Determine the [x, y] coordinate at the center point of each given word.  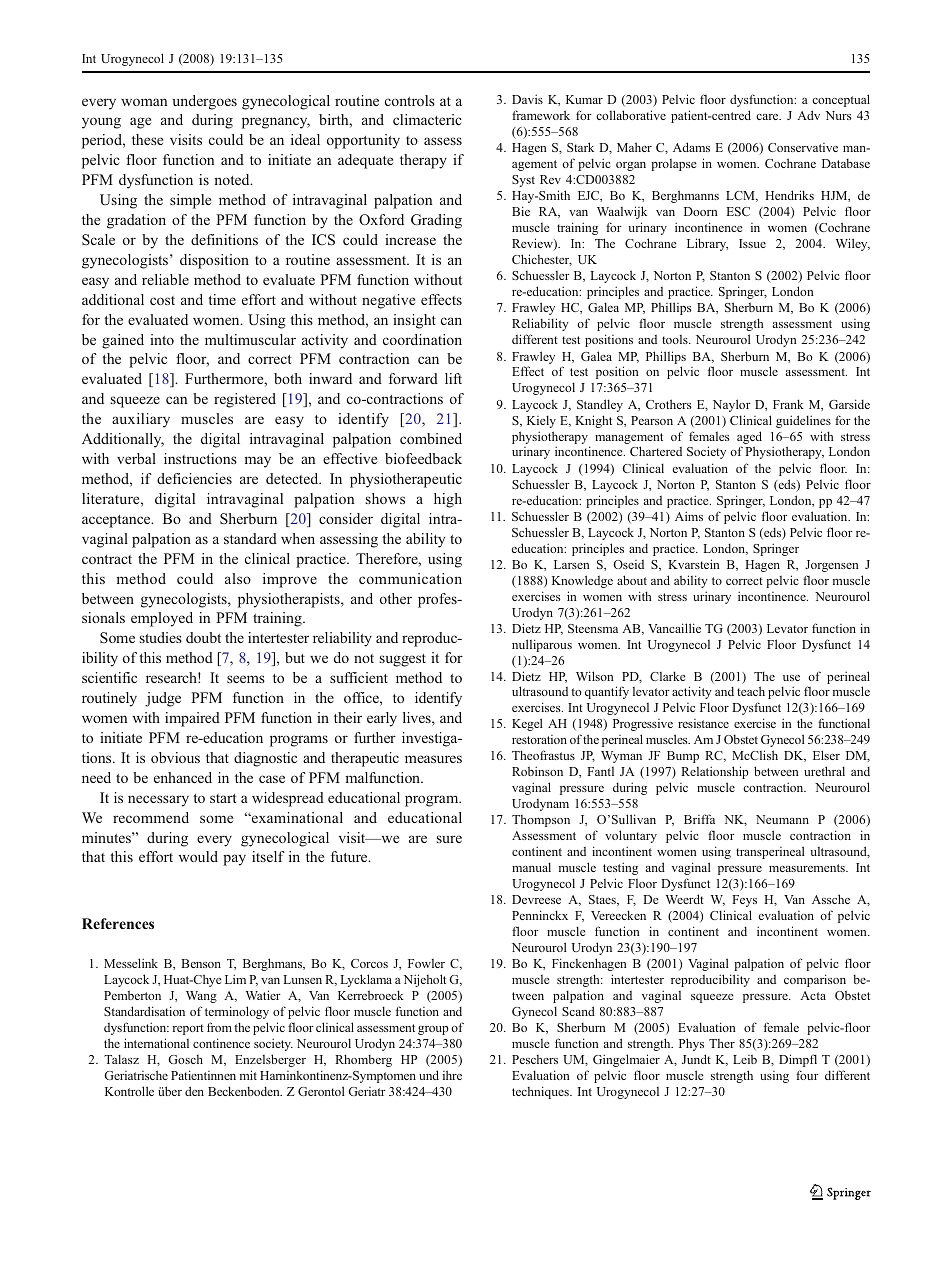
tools [676, 339]
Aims [689, 516]
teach [751, 691]
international [156, 1043]
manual [531, 867]
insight [414, 321]
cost [162, 300]
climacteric [427, 119]
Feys [744, 901]
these [147, 139]
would [198, 856]
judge [163, 699]
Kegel [527, 724]
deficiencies [194, 478]
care [768, 117]
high [448, 500]
